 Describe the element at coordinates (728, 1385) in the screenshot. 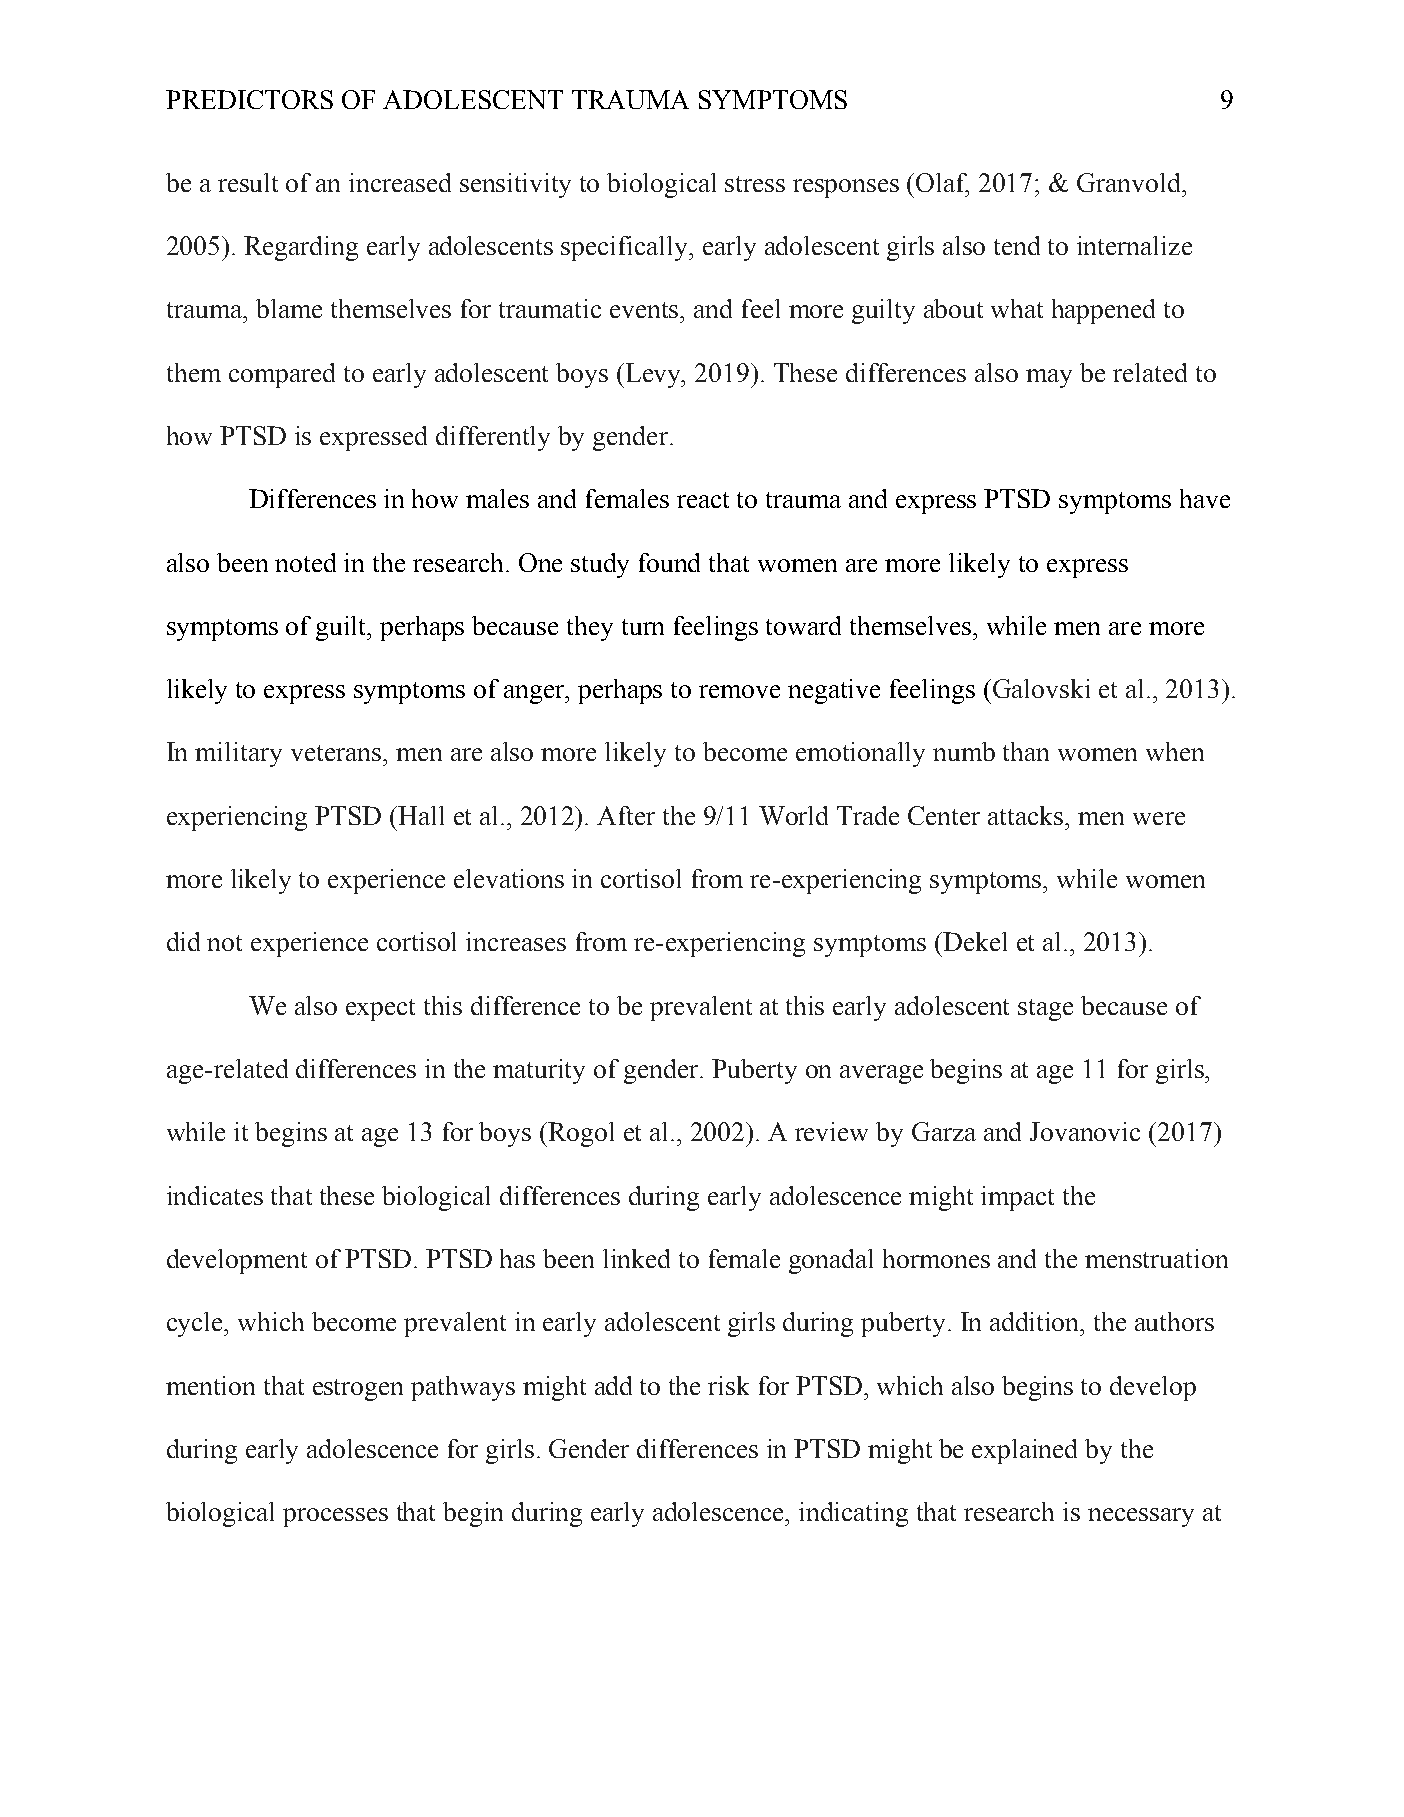

I see `risk` at that location.
